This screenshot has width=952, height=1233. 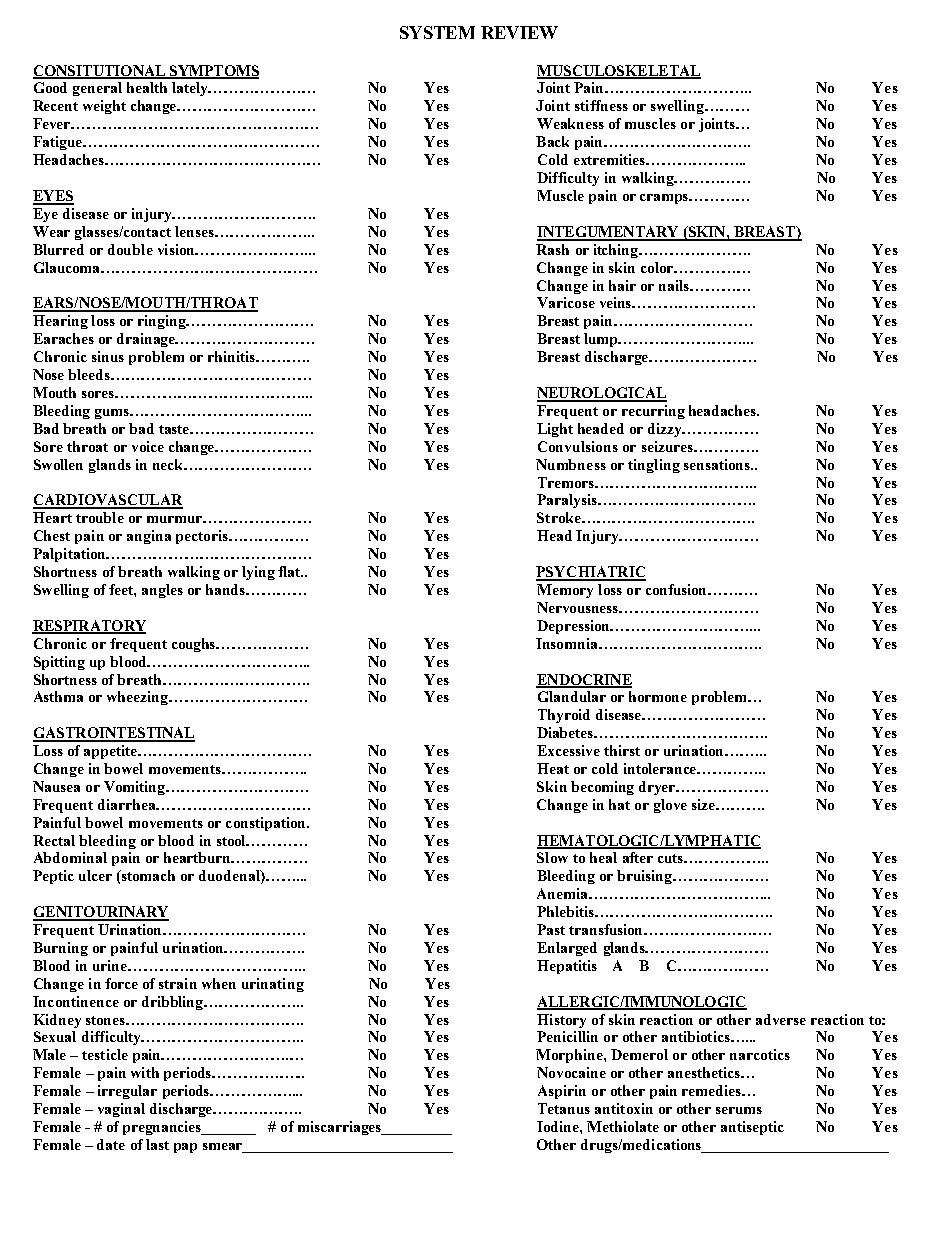 I want to click on after, so click(x=638, y=857).
